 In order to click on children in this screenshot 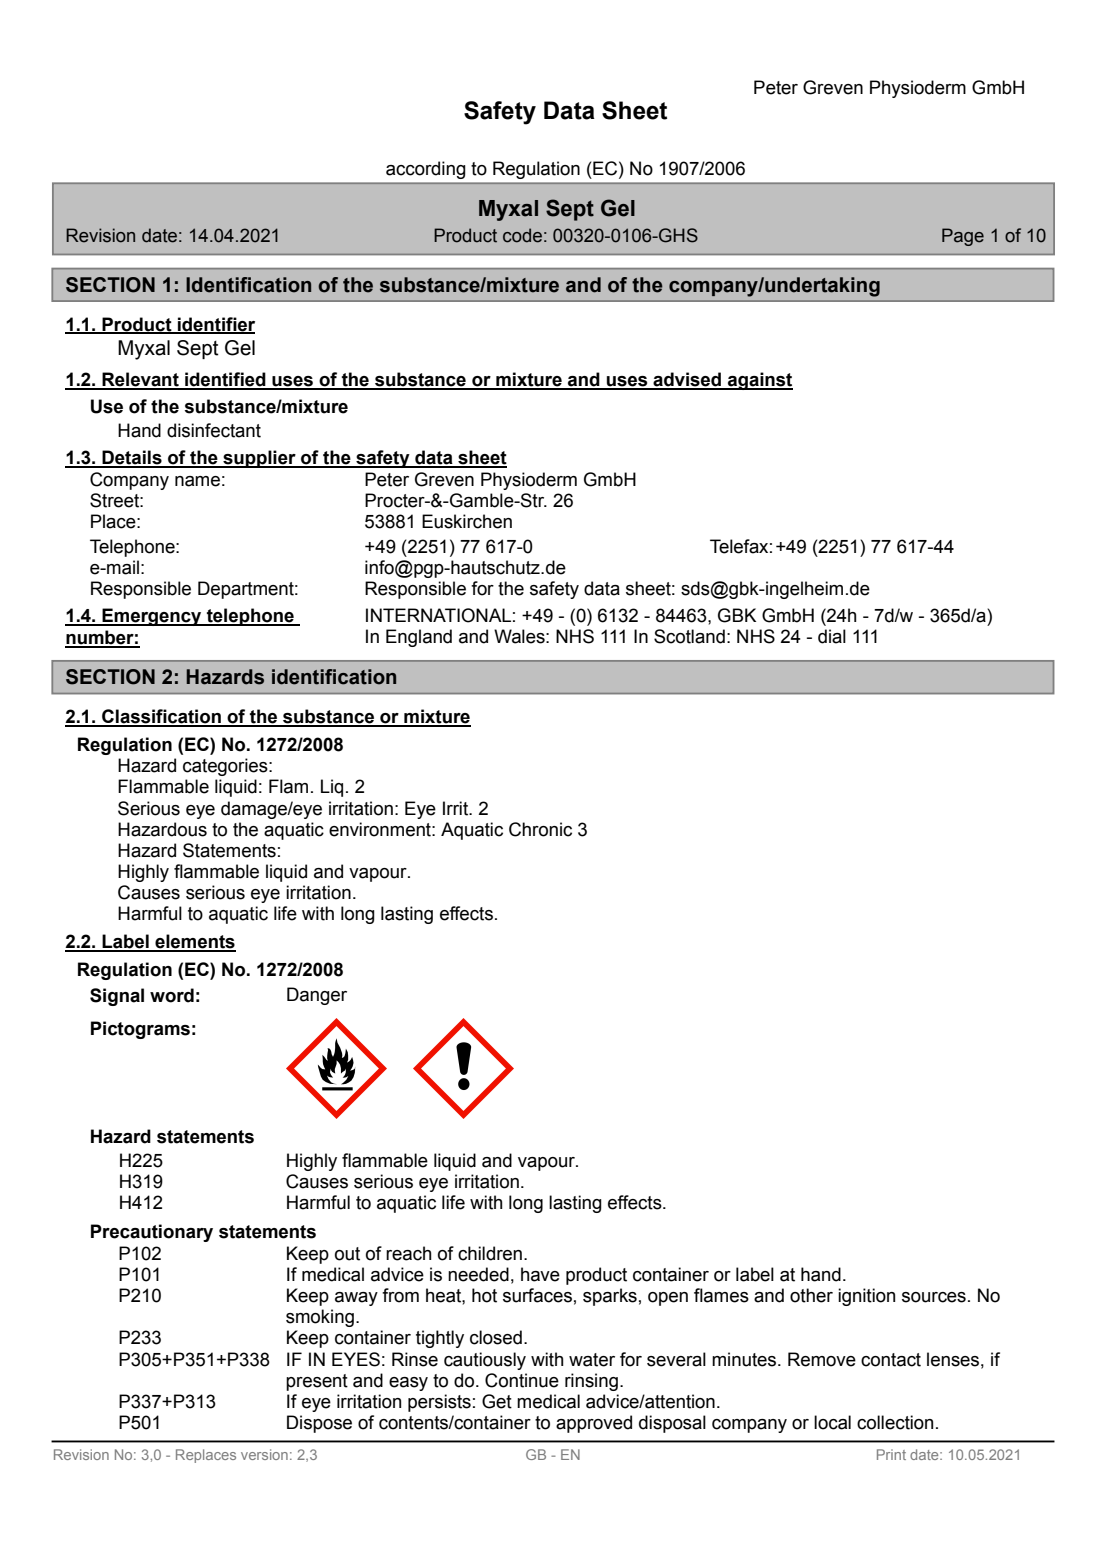, I will do `click(490, 1253)`.
